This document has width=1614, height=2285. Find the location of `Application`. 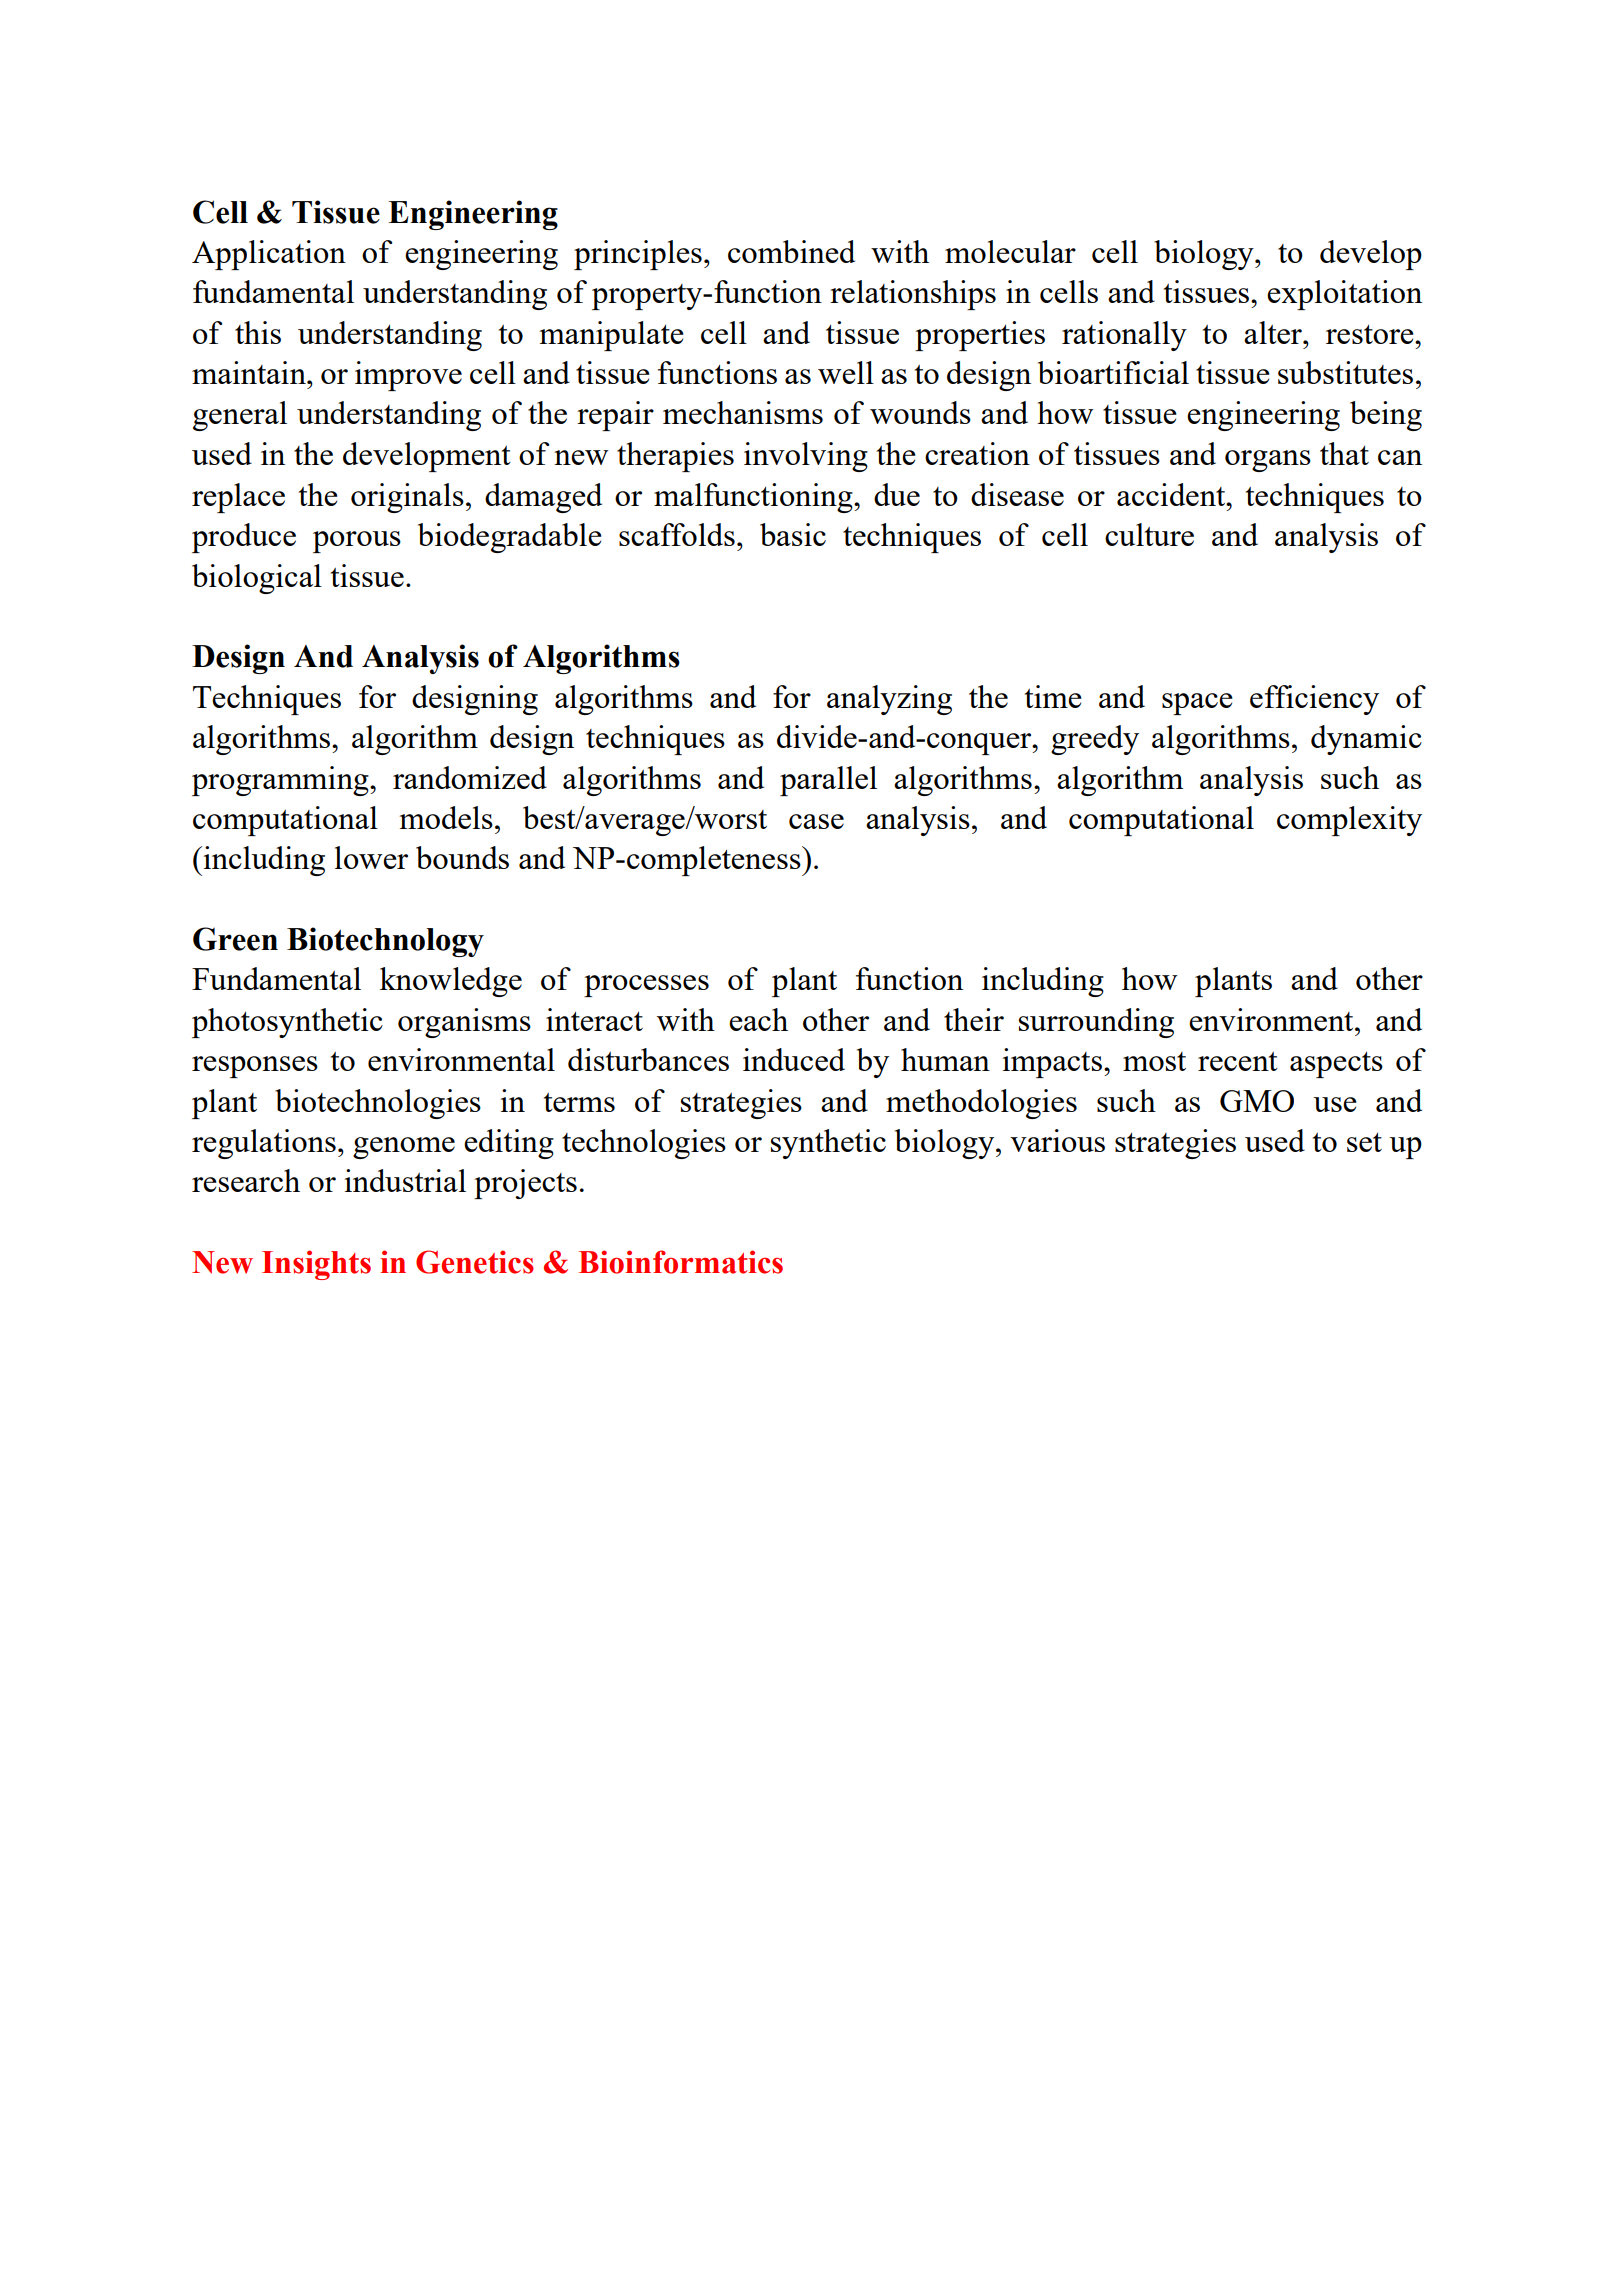

Application is located at coordinates (269, 255).
